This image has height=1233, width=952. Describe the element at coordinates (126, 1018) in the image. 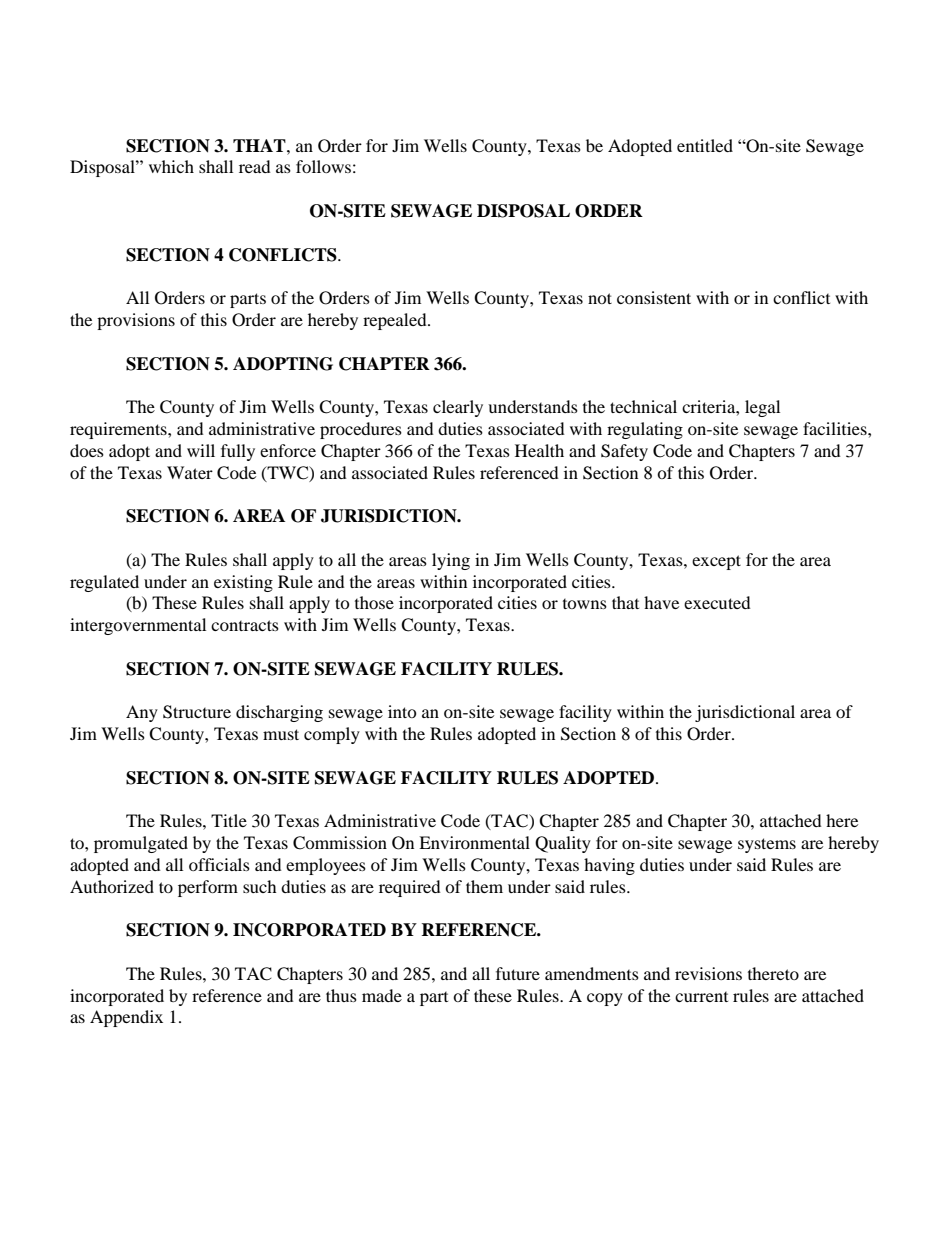

I see `Appendix` at that location.
